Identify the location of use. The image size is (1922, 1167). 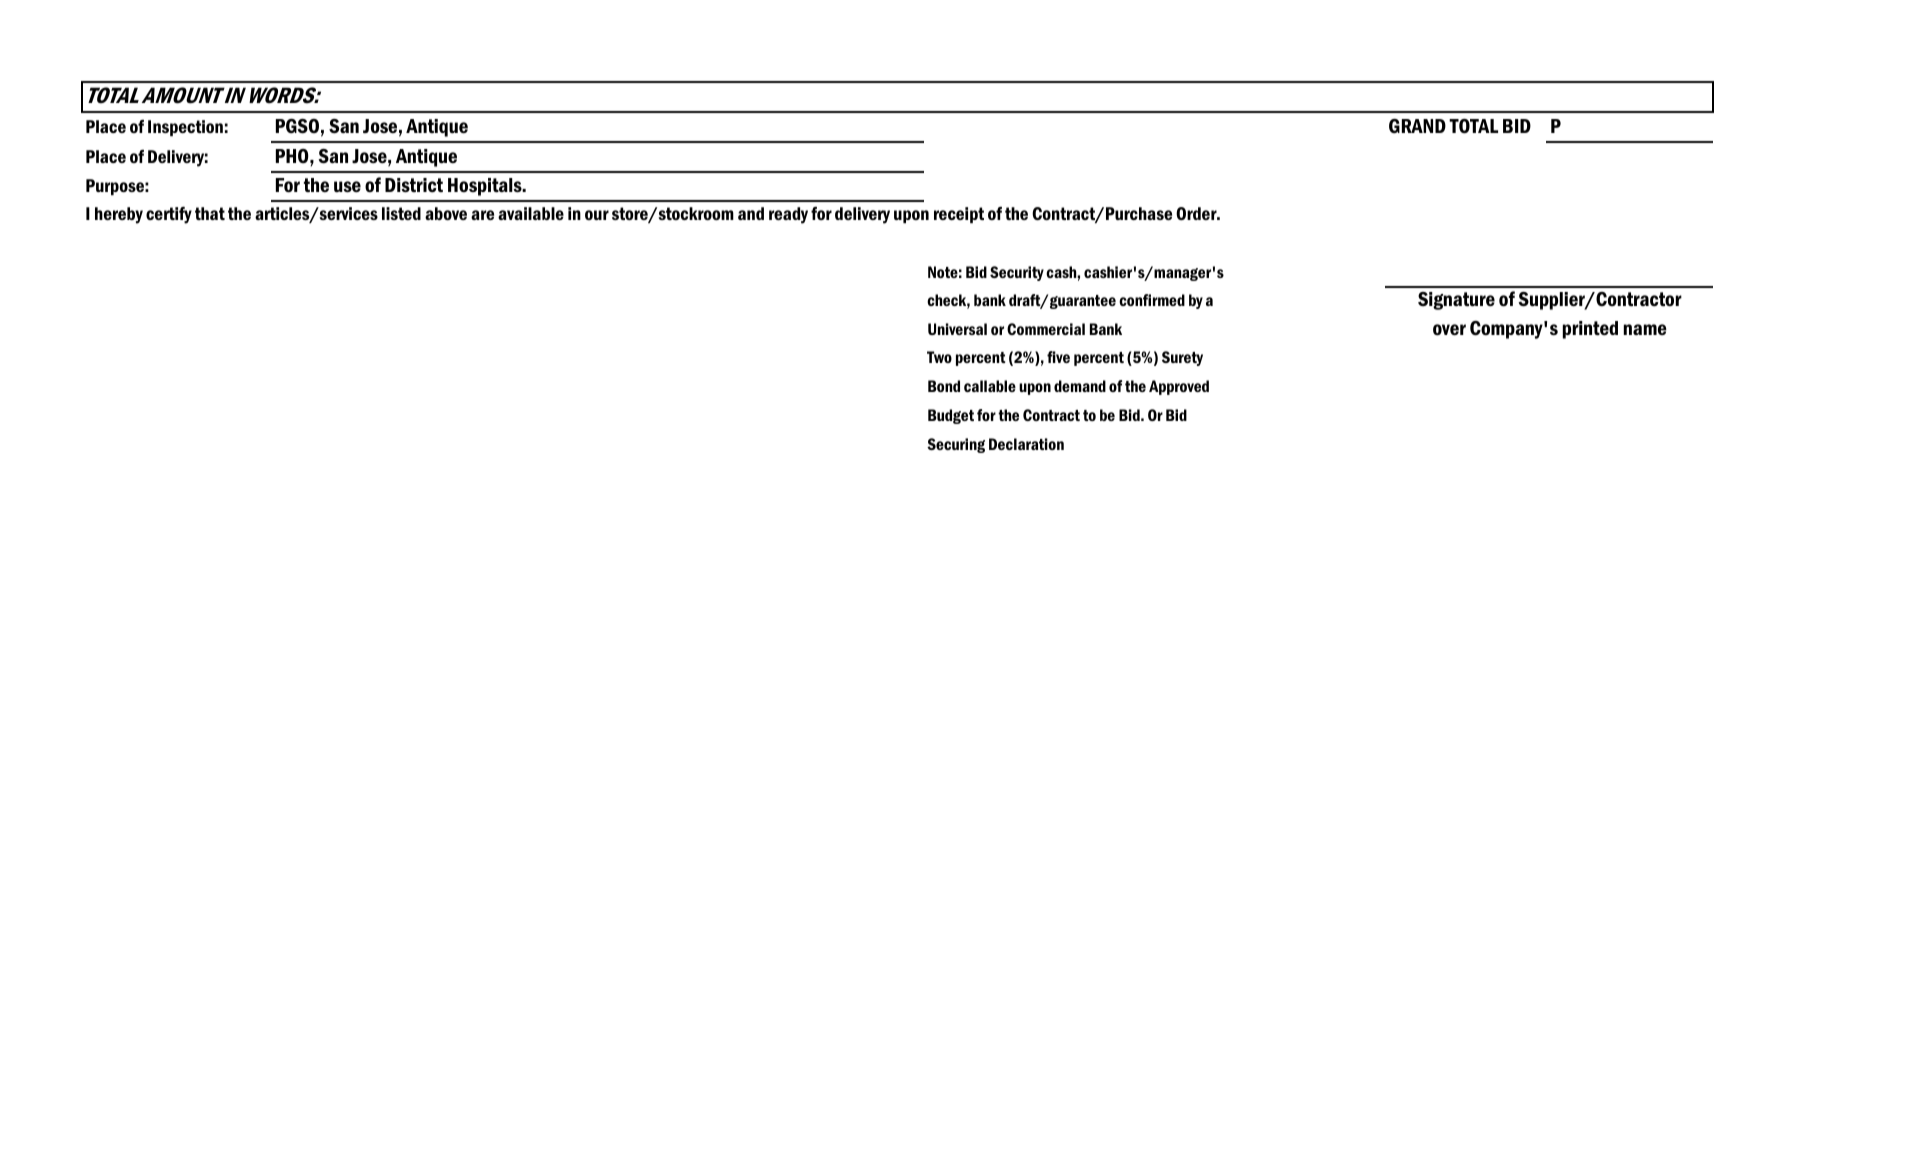
(347, 186).
